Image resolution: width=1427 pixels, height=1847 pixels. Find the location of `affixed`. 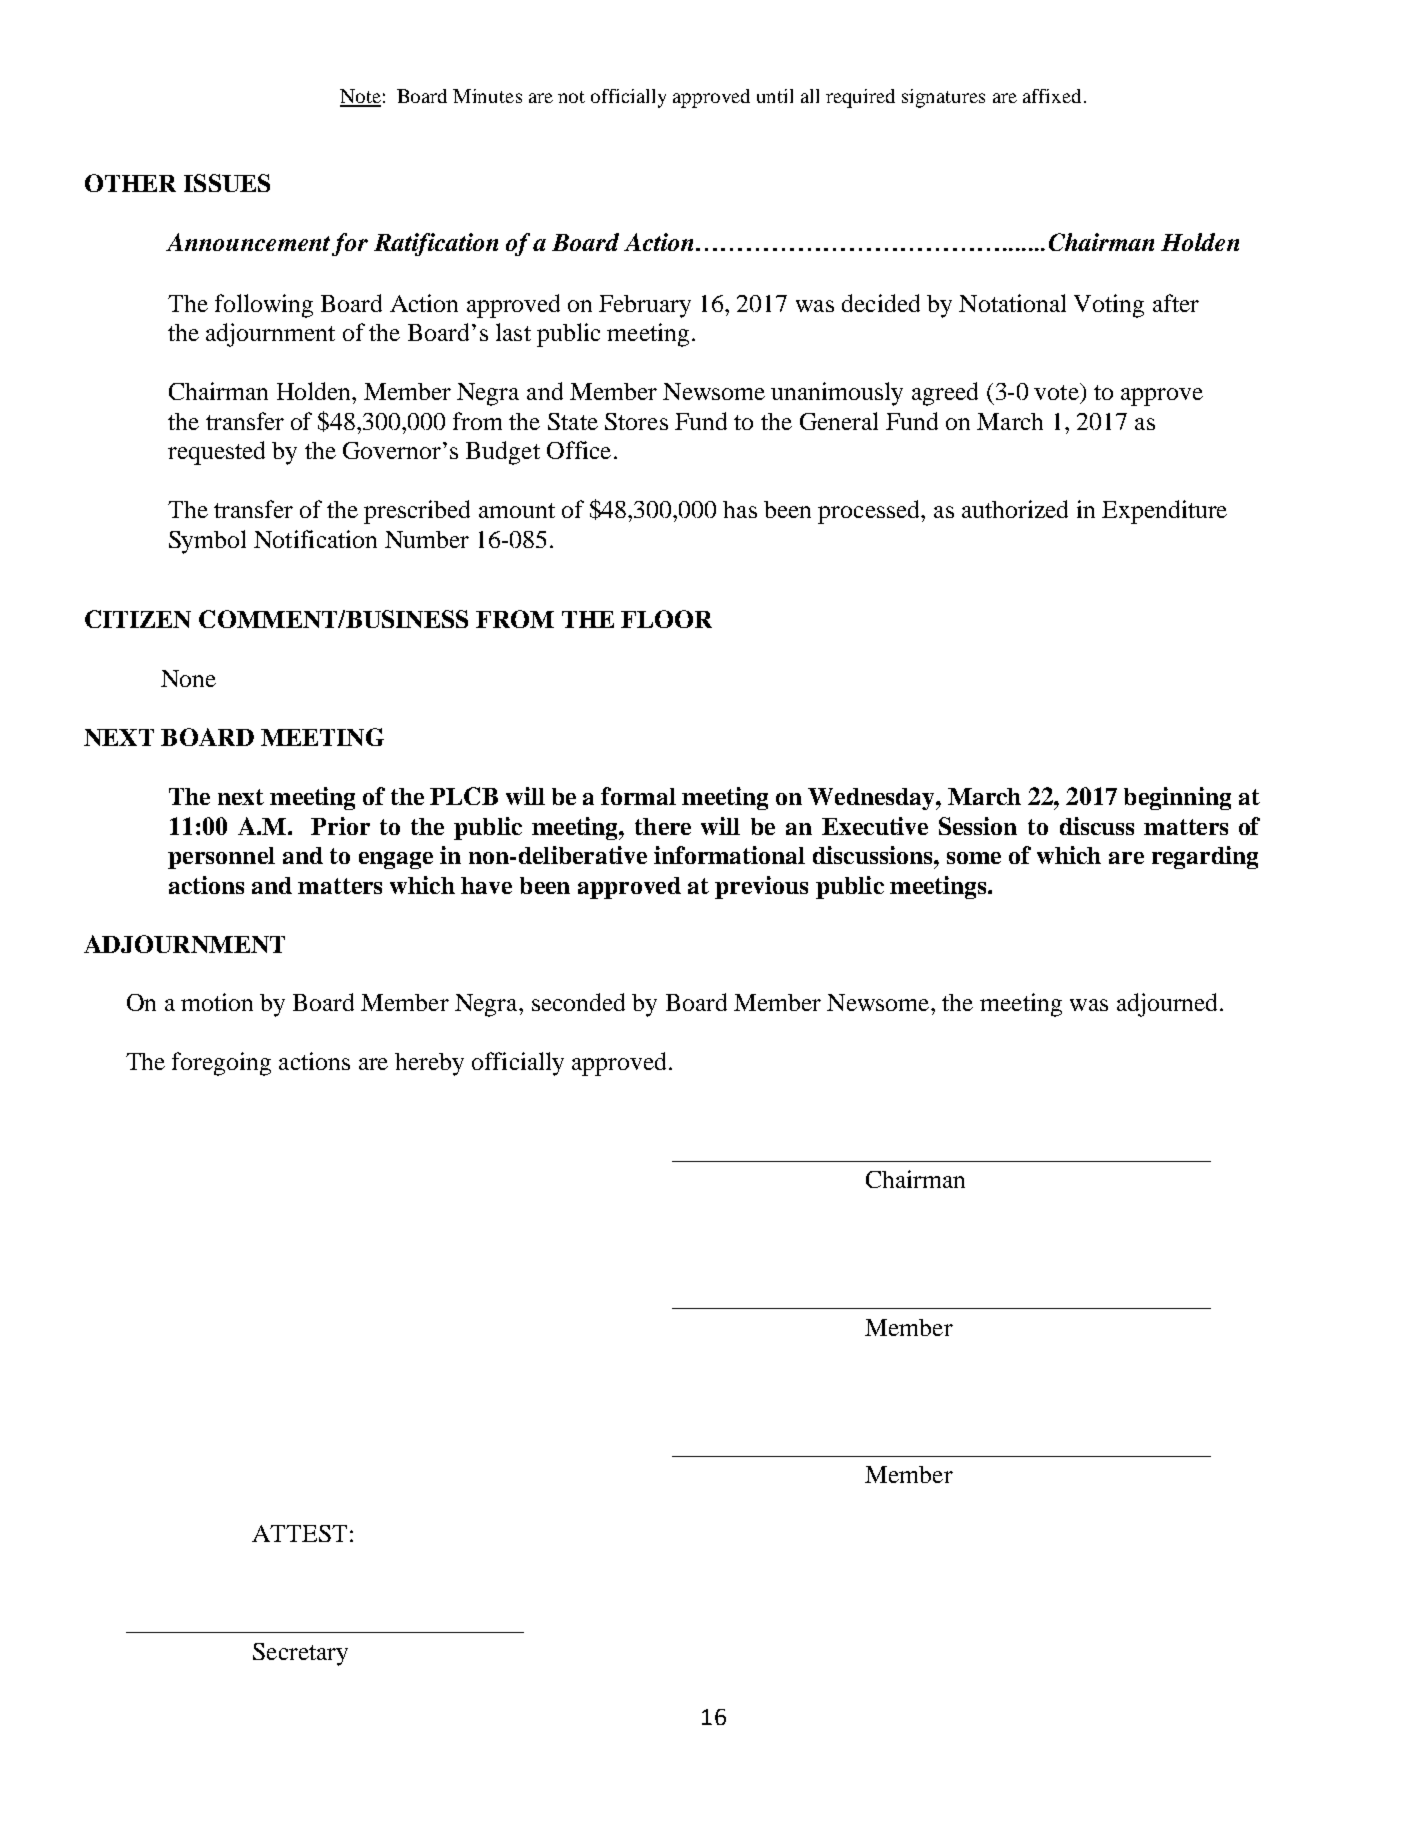

affixed is located at coordinates (1052, 96).
